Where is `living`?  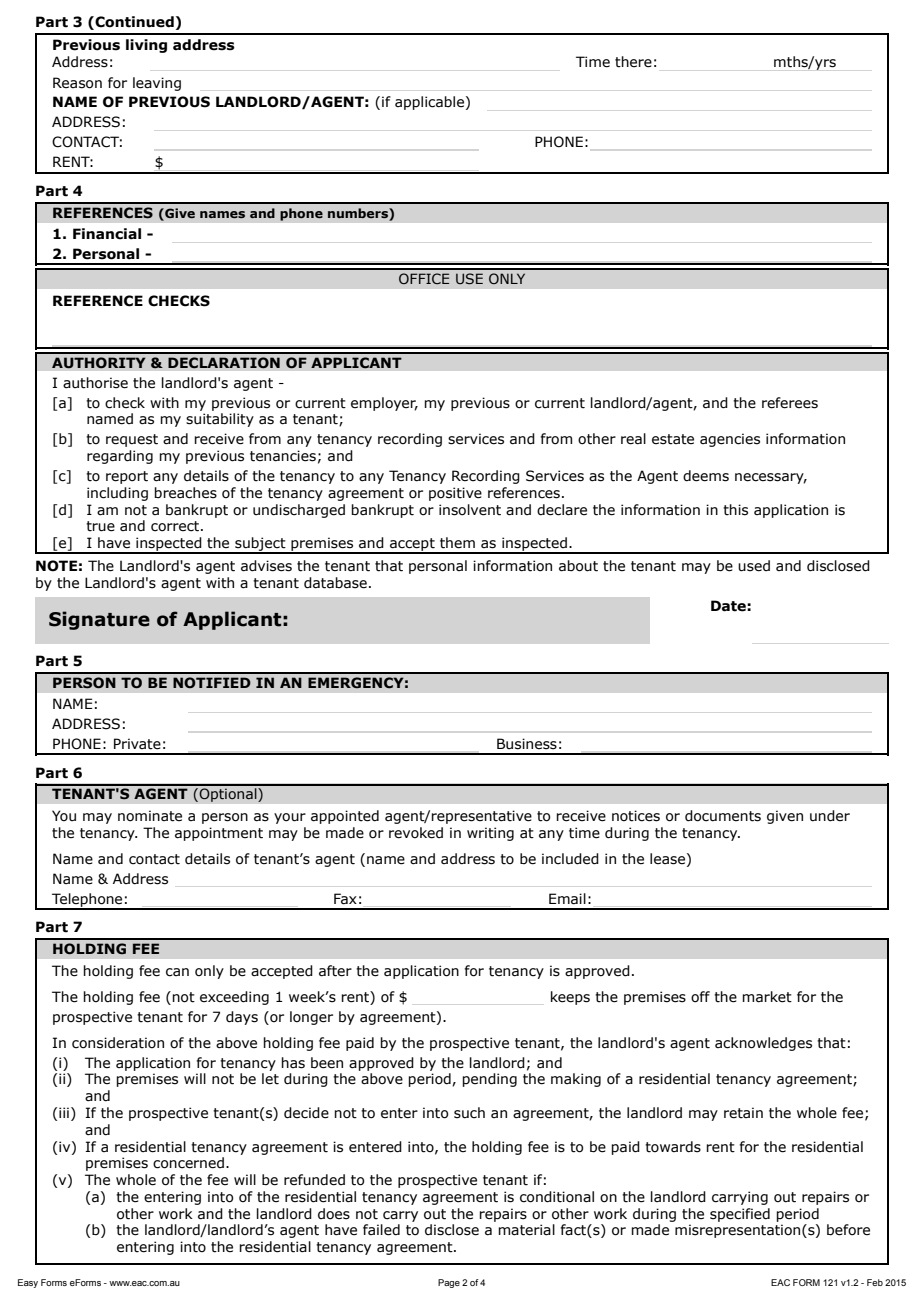
living is located at coordinates (146, 46).
